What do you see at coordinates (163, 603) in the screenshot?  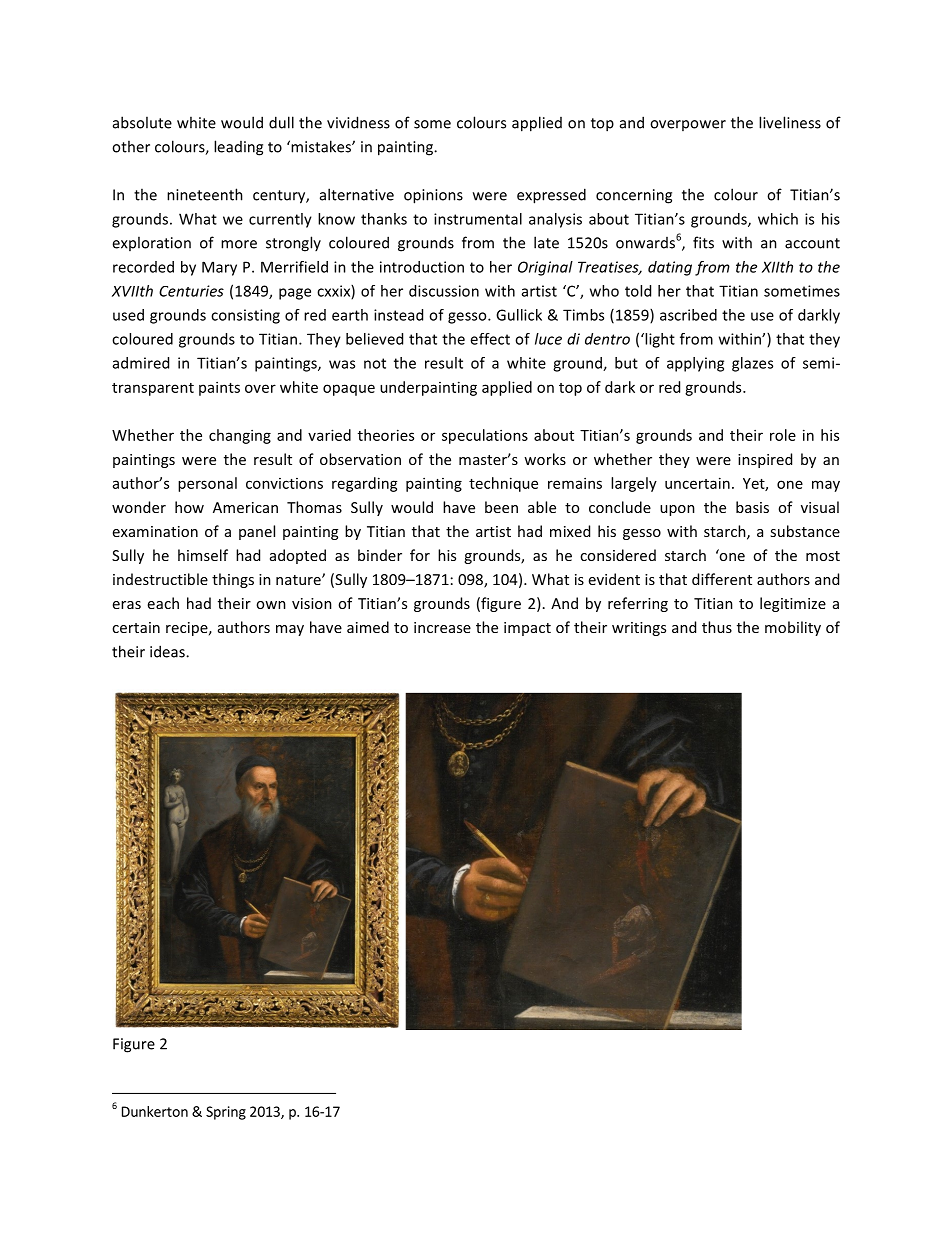 I see `each` at bounding box center [163, 603].
